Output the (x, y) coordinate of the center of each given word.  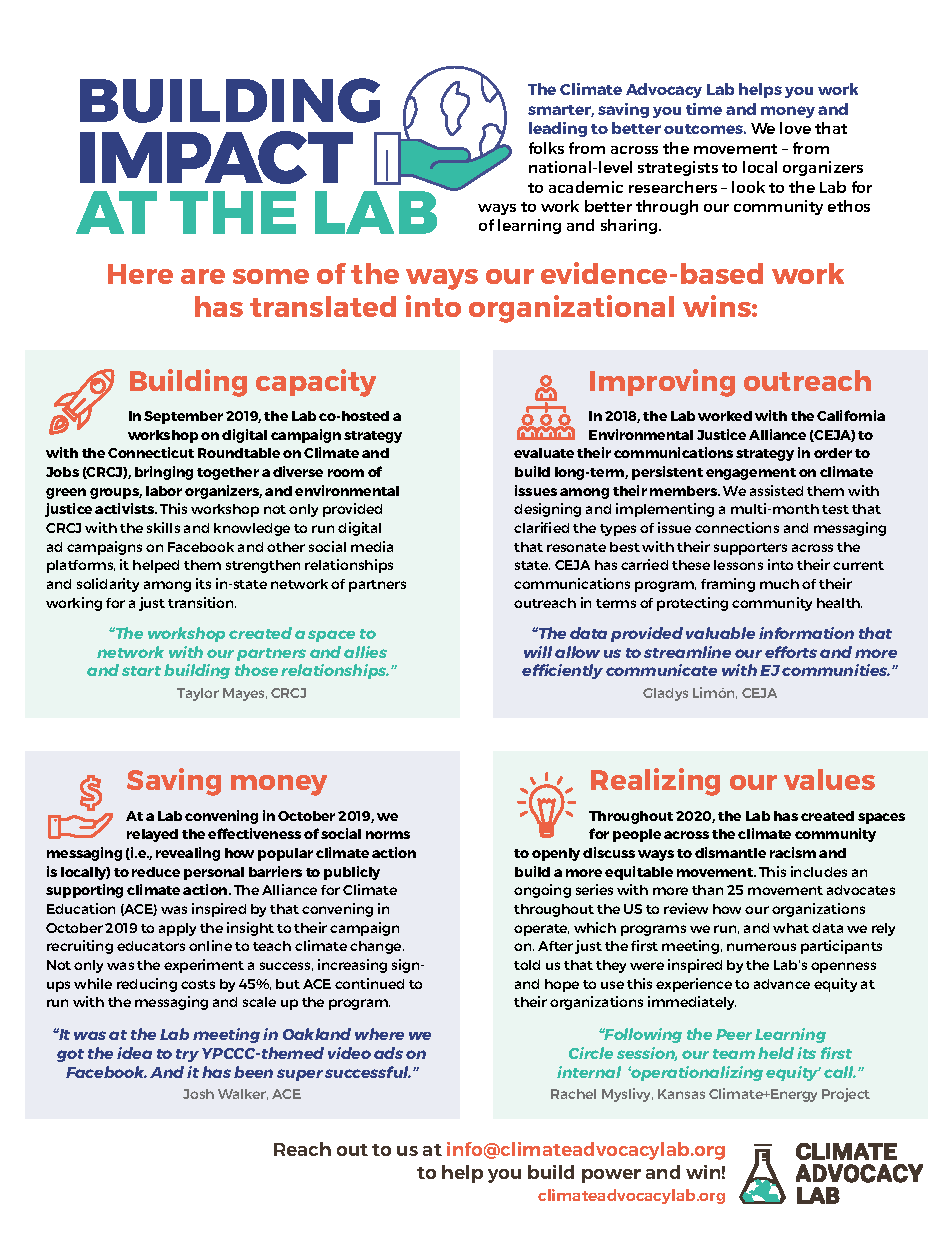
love (795, 128)
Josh (198, 1094)
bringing (164, 473)
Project (846, 1095)
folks (546, 148)
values (829, 779)
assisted (776, 490)
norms (388, 835)
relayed (152, 835)
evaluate (544, 453)
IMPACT (216, 157)
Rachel (573, 1094)
